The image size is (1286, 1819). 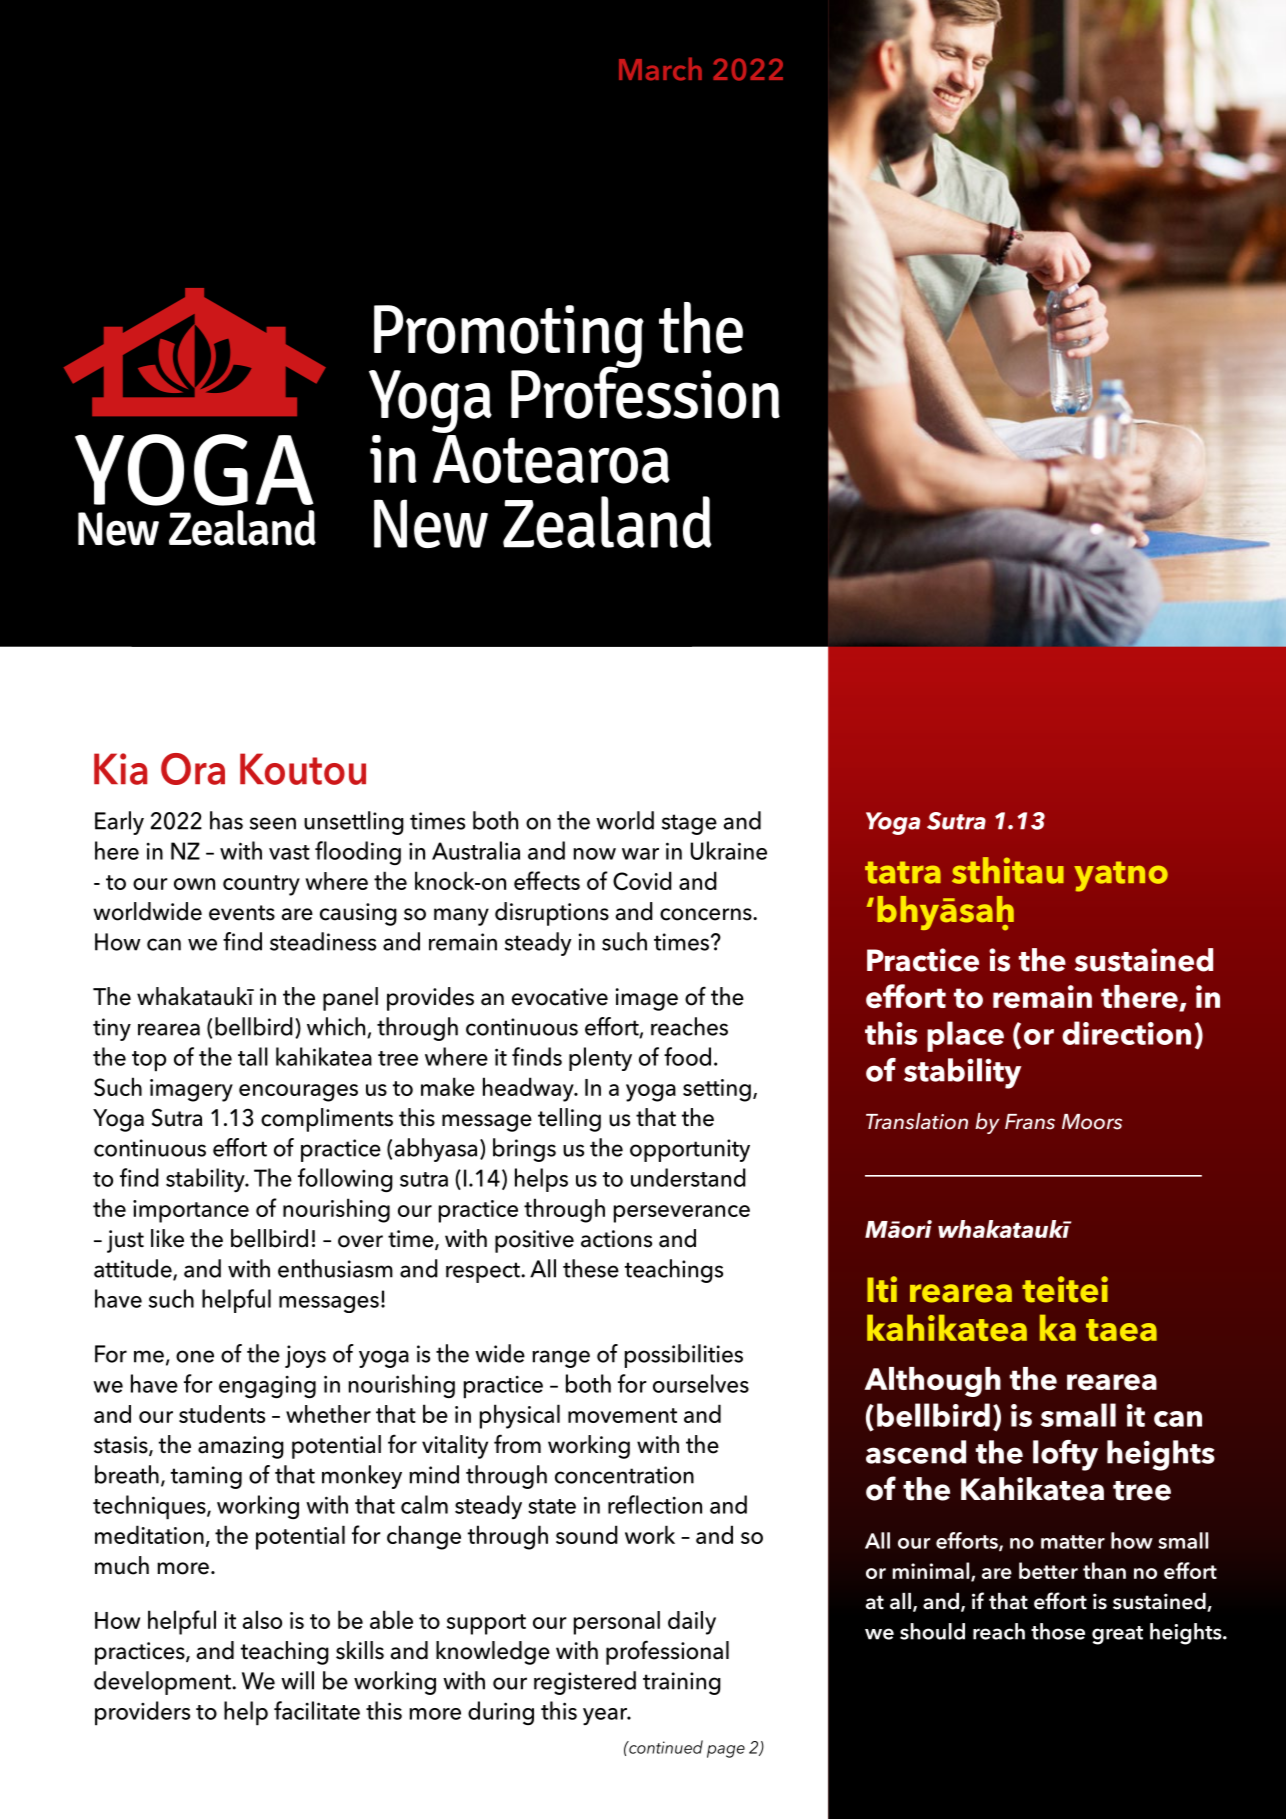 What do you see at coordinates (729, 850) in the page?
I see `Ukraine` at bounding box center [729, 850].
